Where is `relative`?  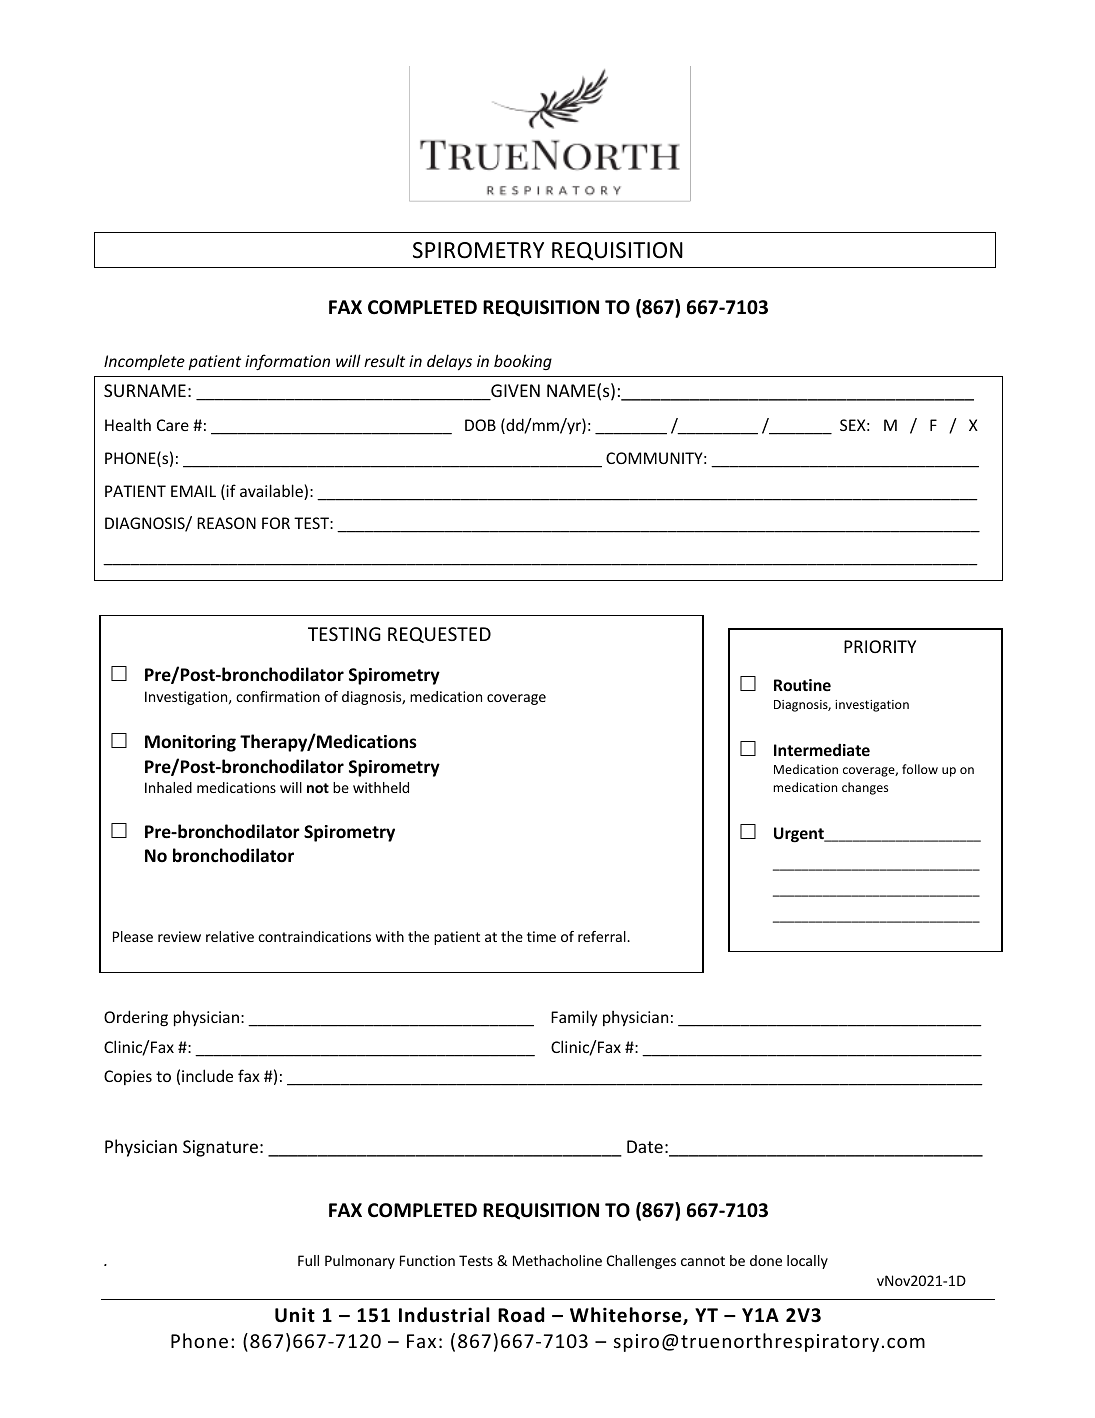
relative is located at coordinates (230, 936).
